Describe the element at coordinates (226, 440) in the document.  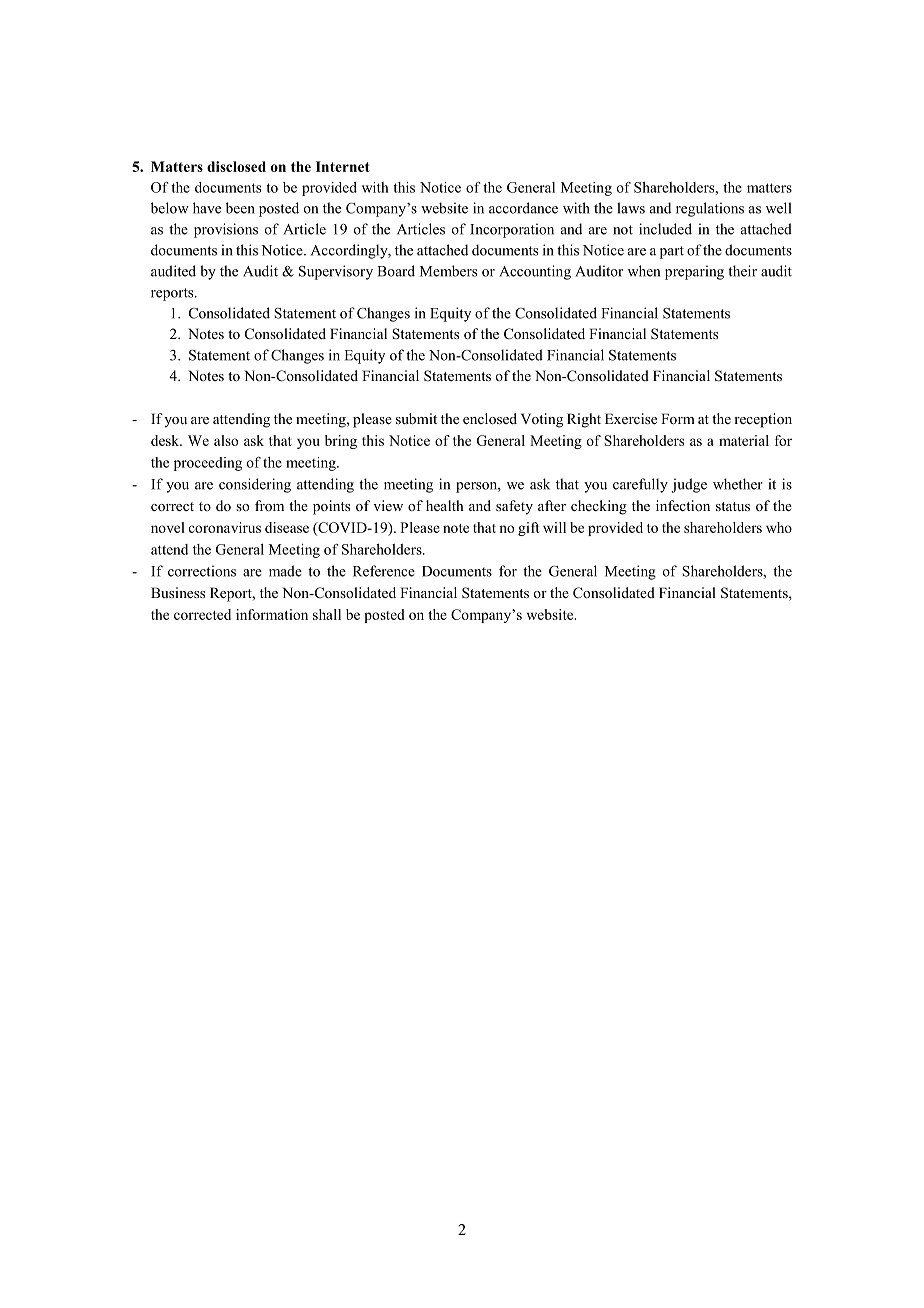
I see `also` at that location.
